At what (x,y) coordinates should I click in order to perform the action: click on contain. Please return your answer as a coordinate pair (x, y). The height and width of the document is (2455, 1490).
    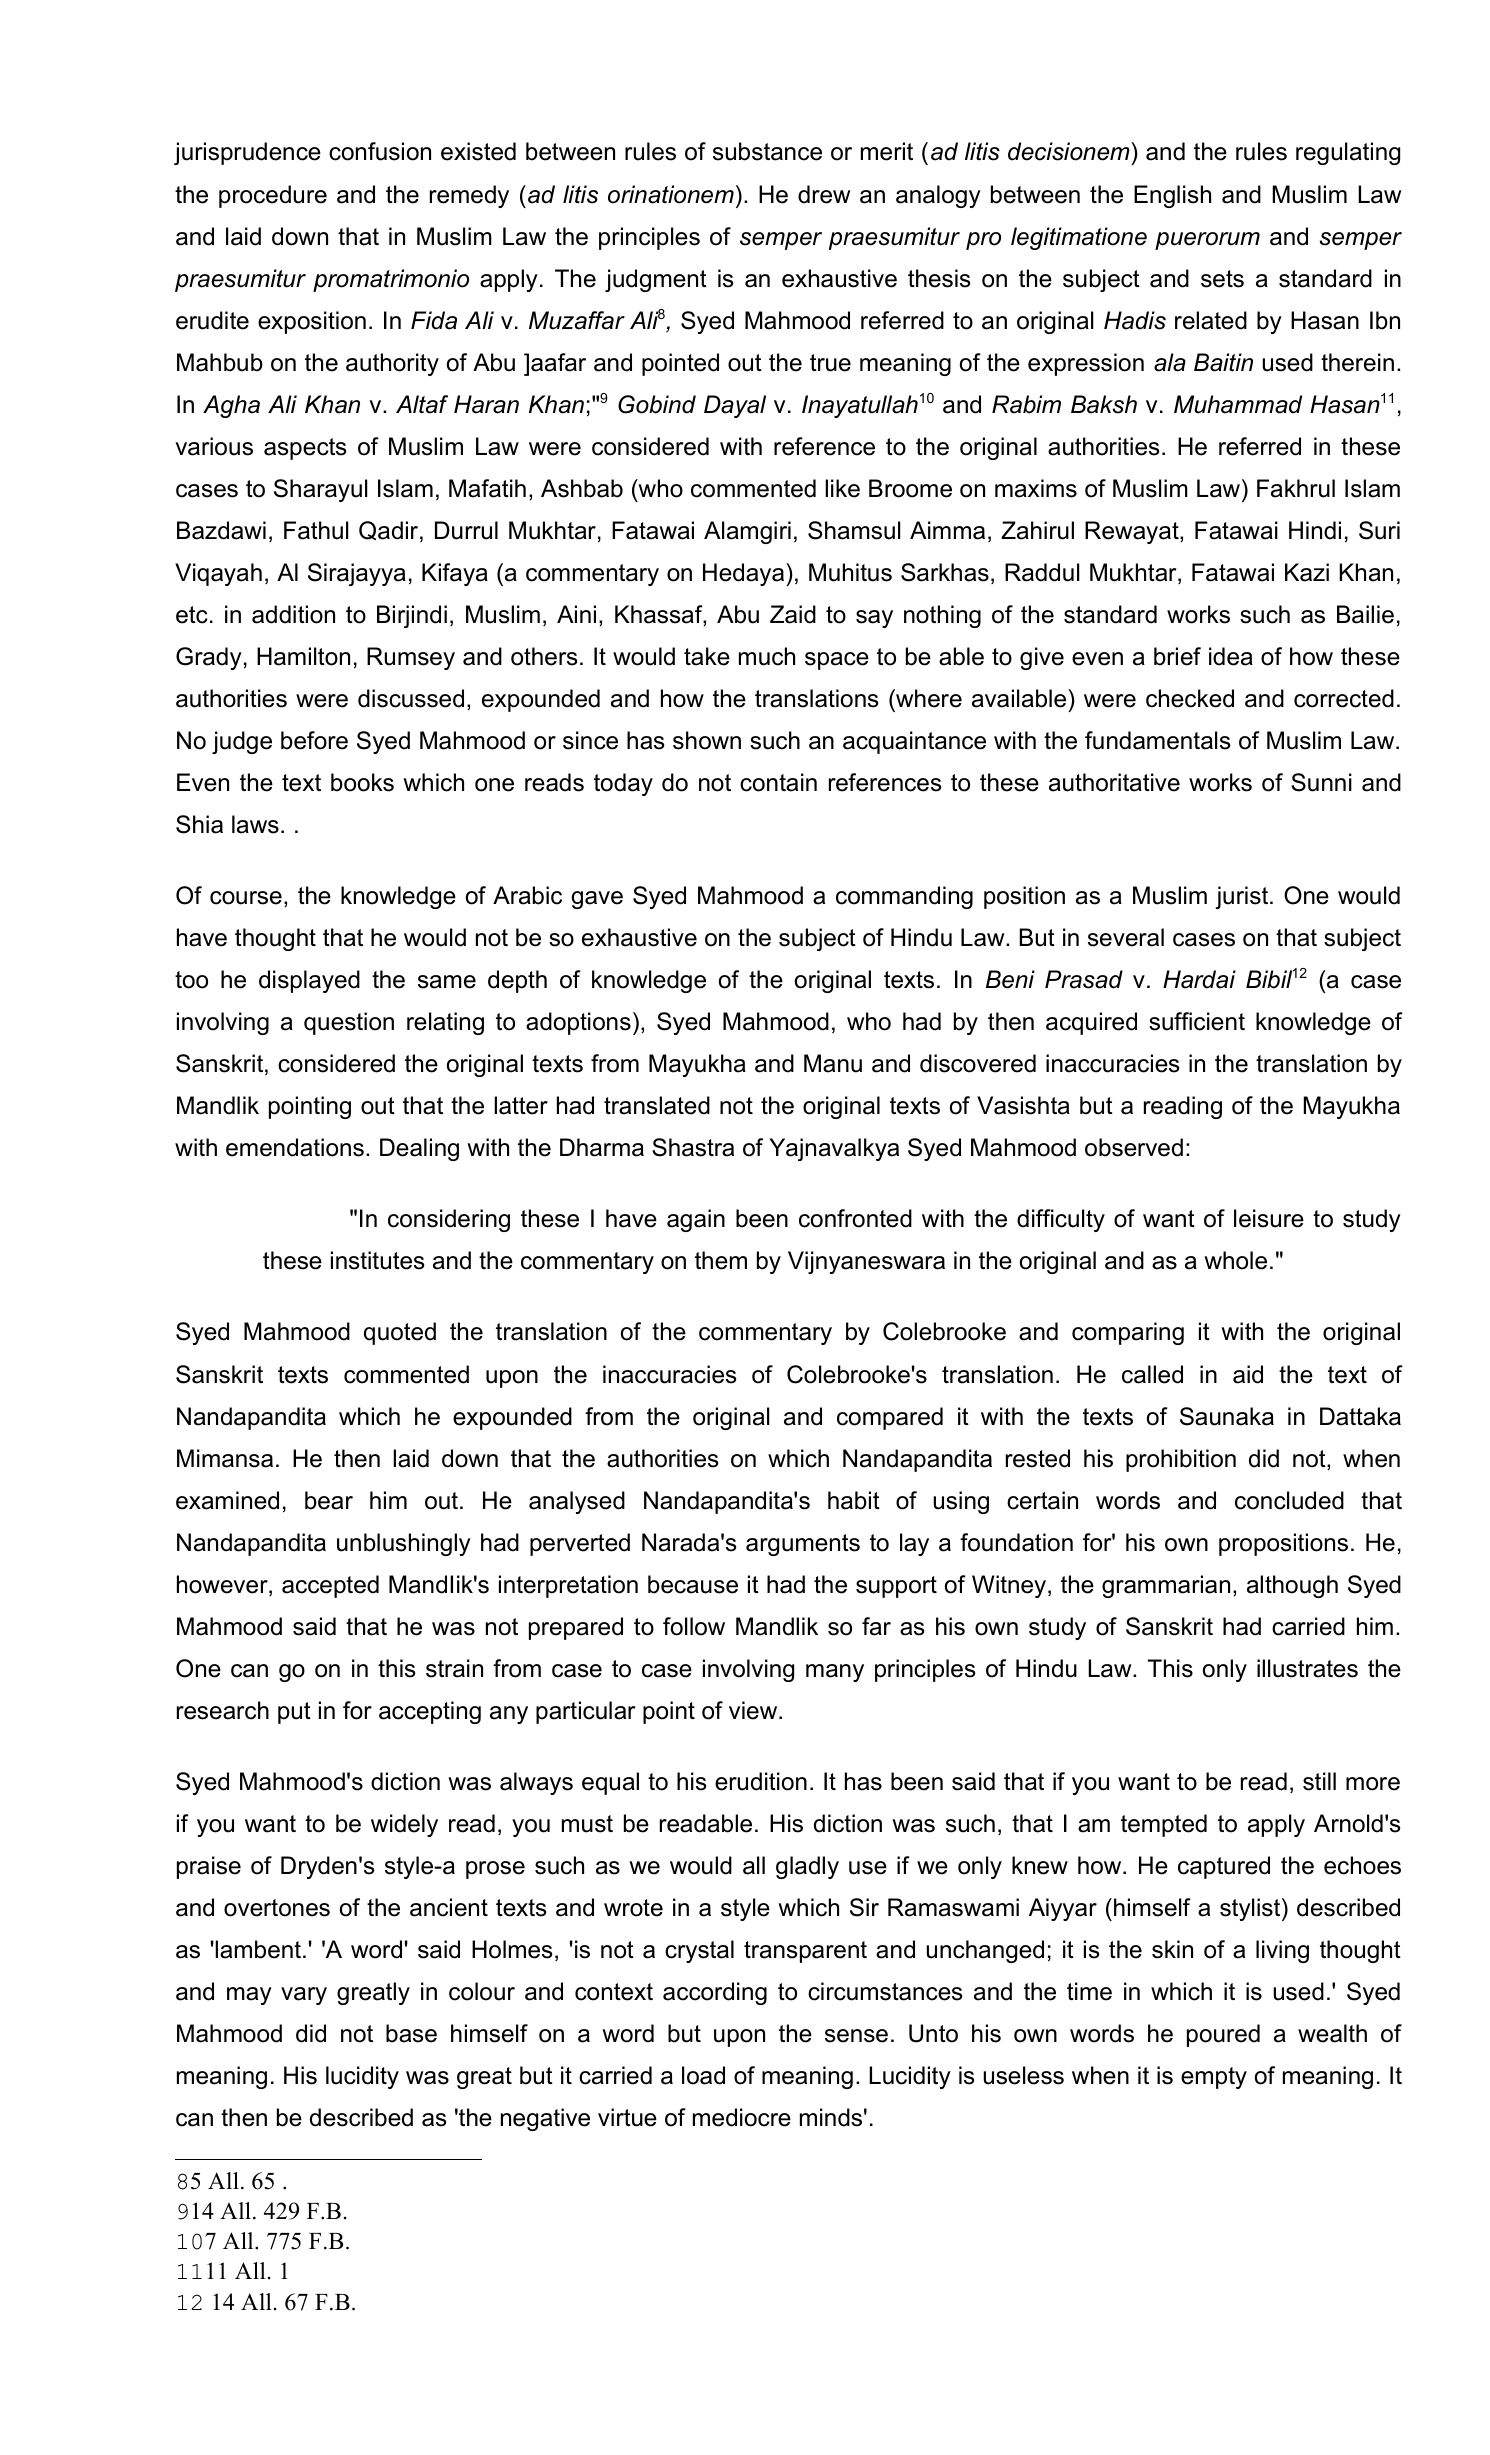
    Looking at the image, I should click on (778, 782).
